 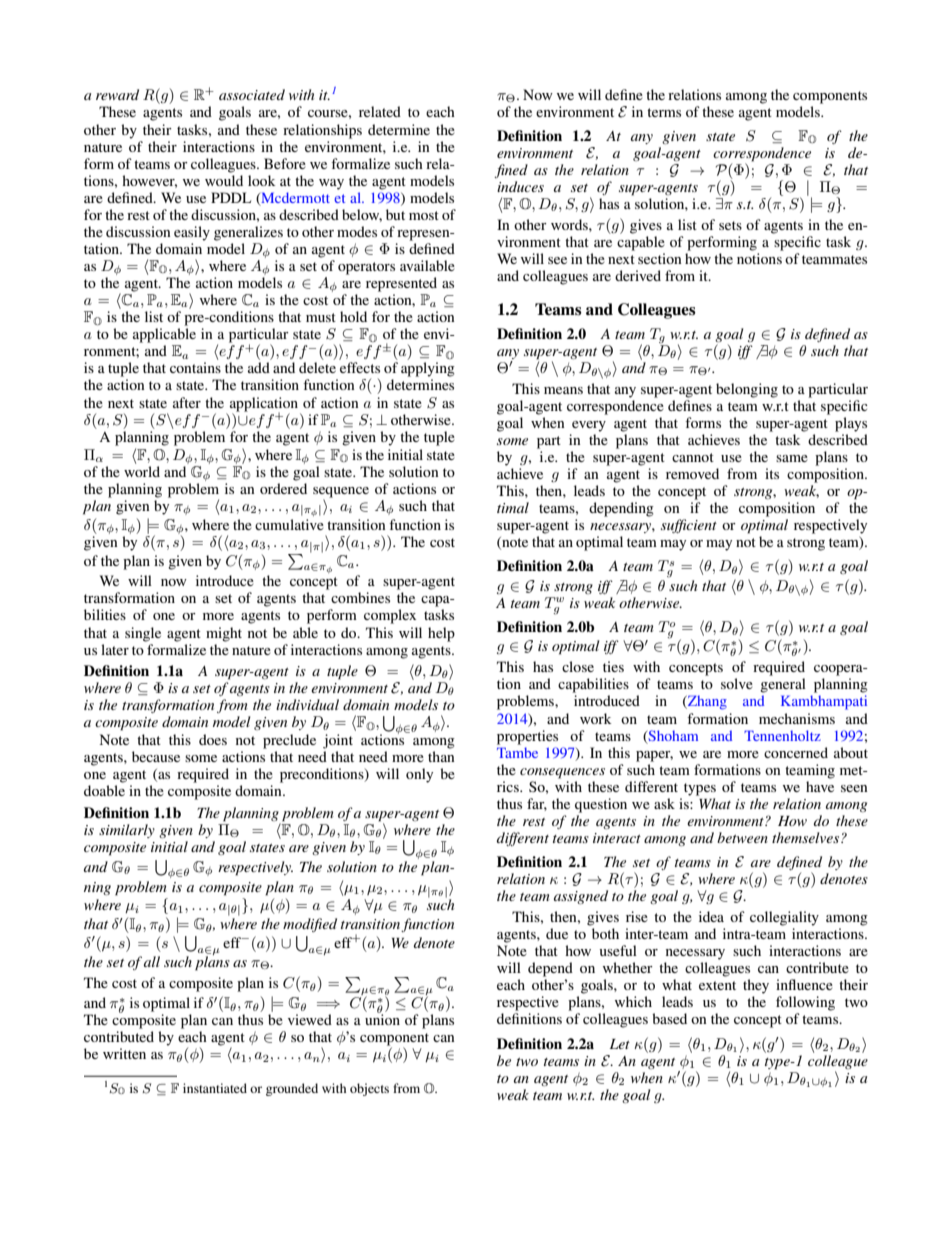 I want to click on far, so click(x=537, y=804).
